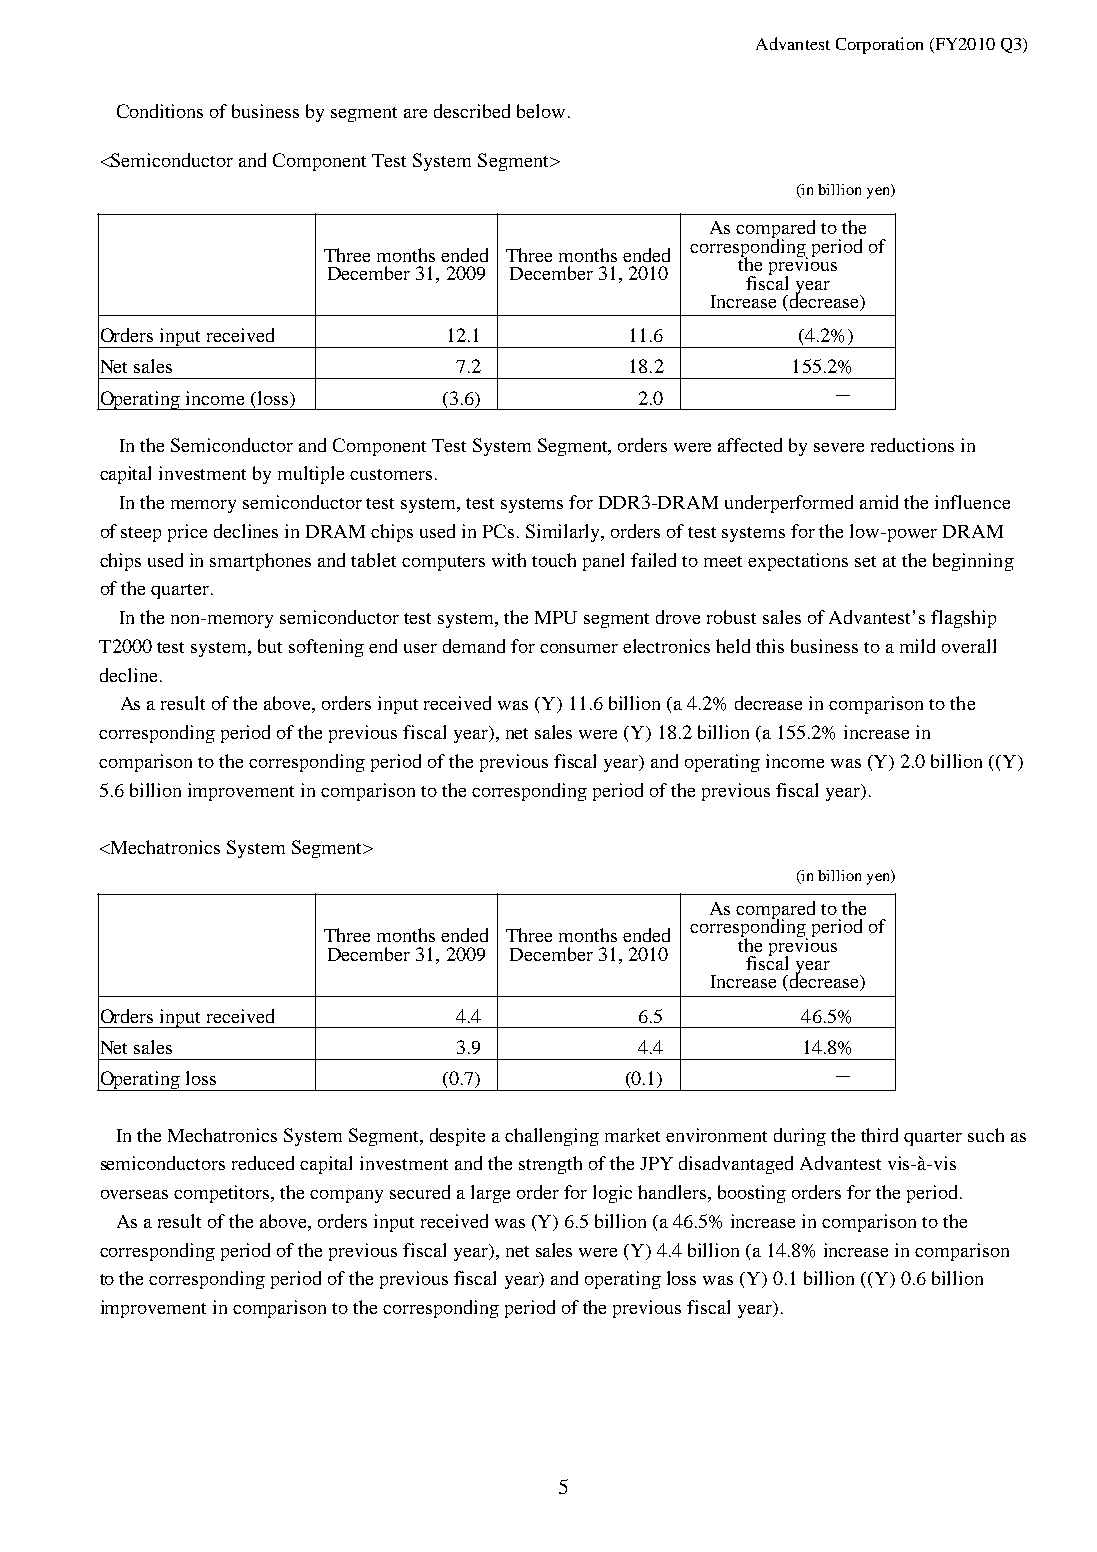  What do you see at coordinates (879, 1135) in the screenshot?
I see `third` at bounding box center [879, 1135].
